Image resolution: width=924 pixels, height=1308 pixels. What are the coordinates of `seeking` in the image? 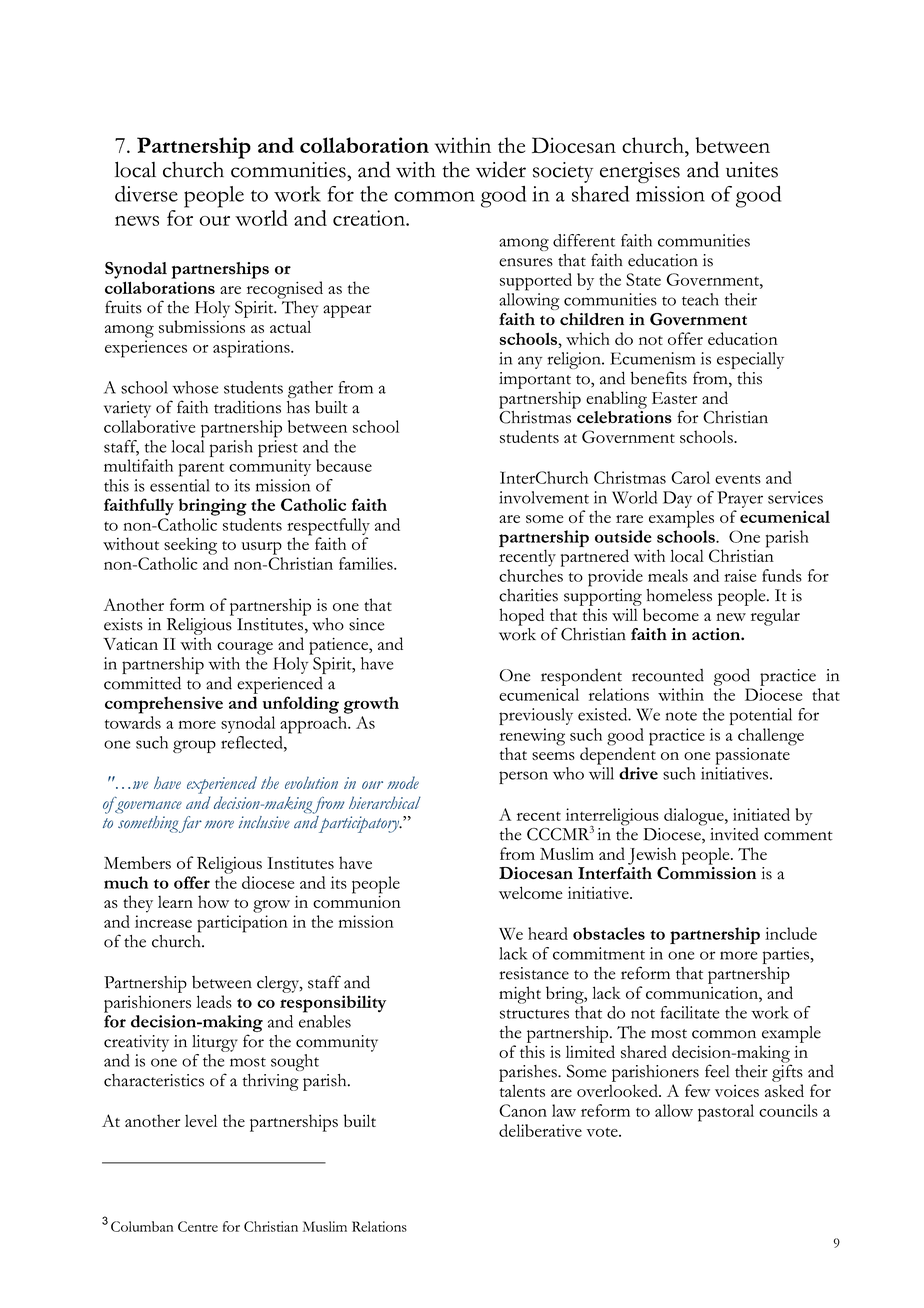 It's located at (190, 546).
